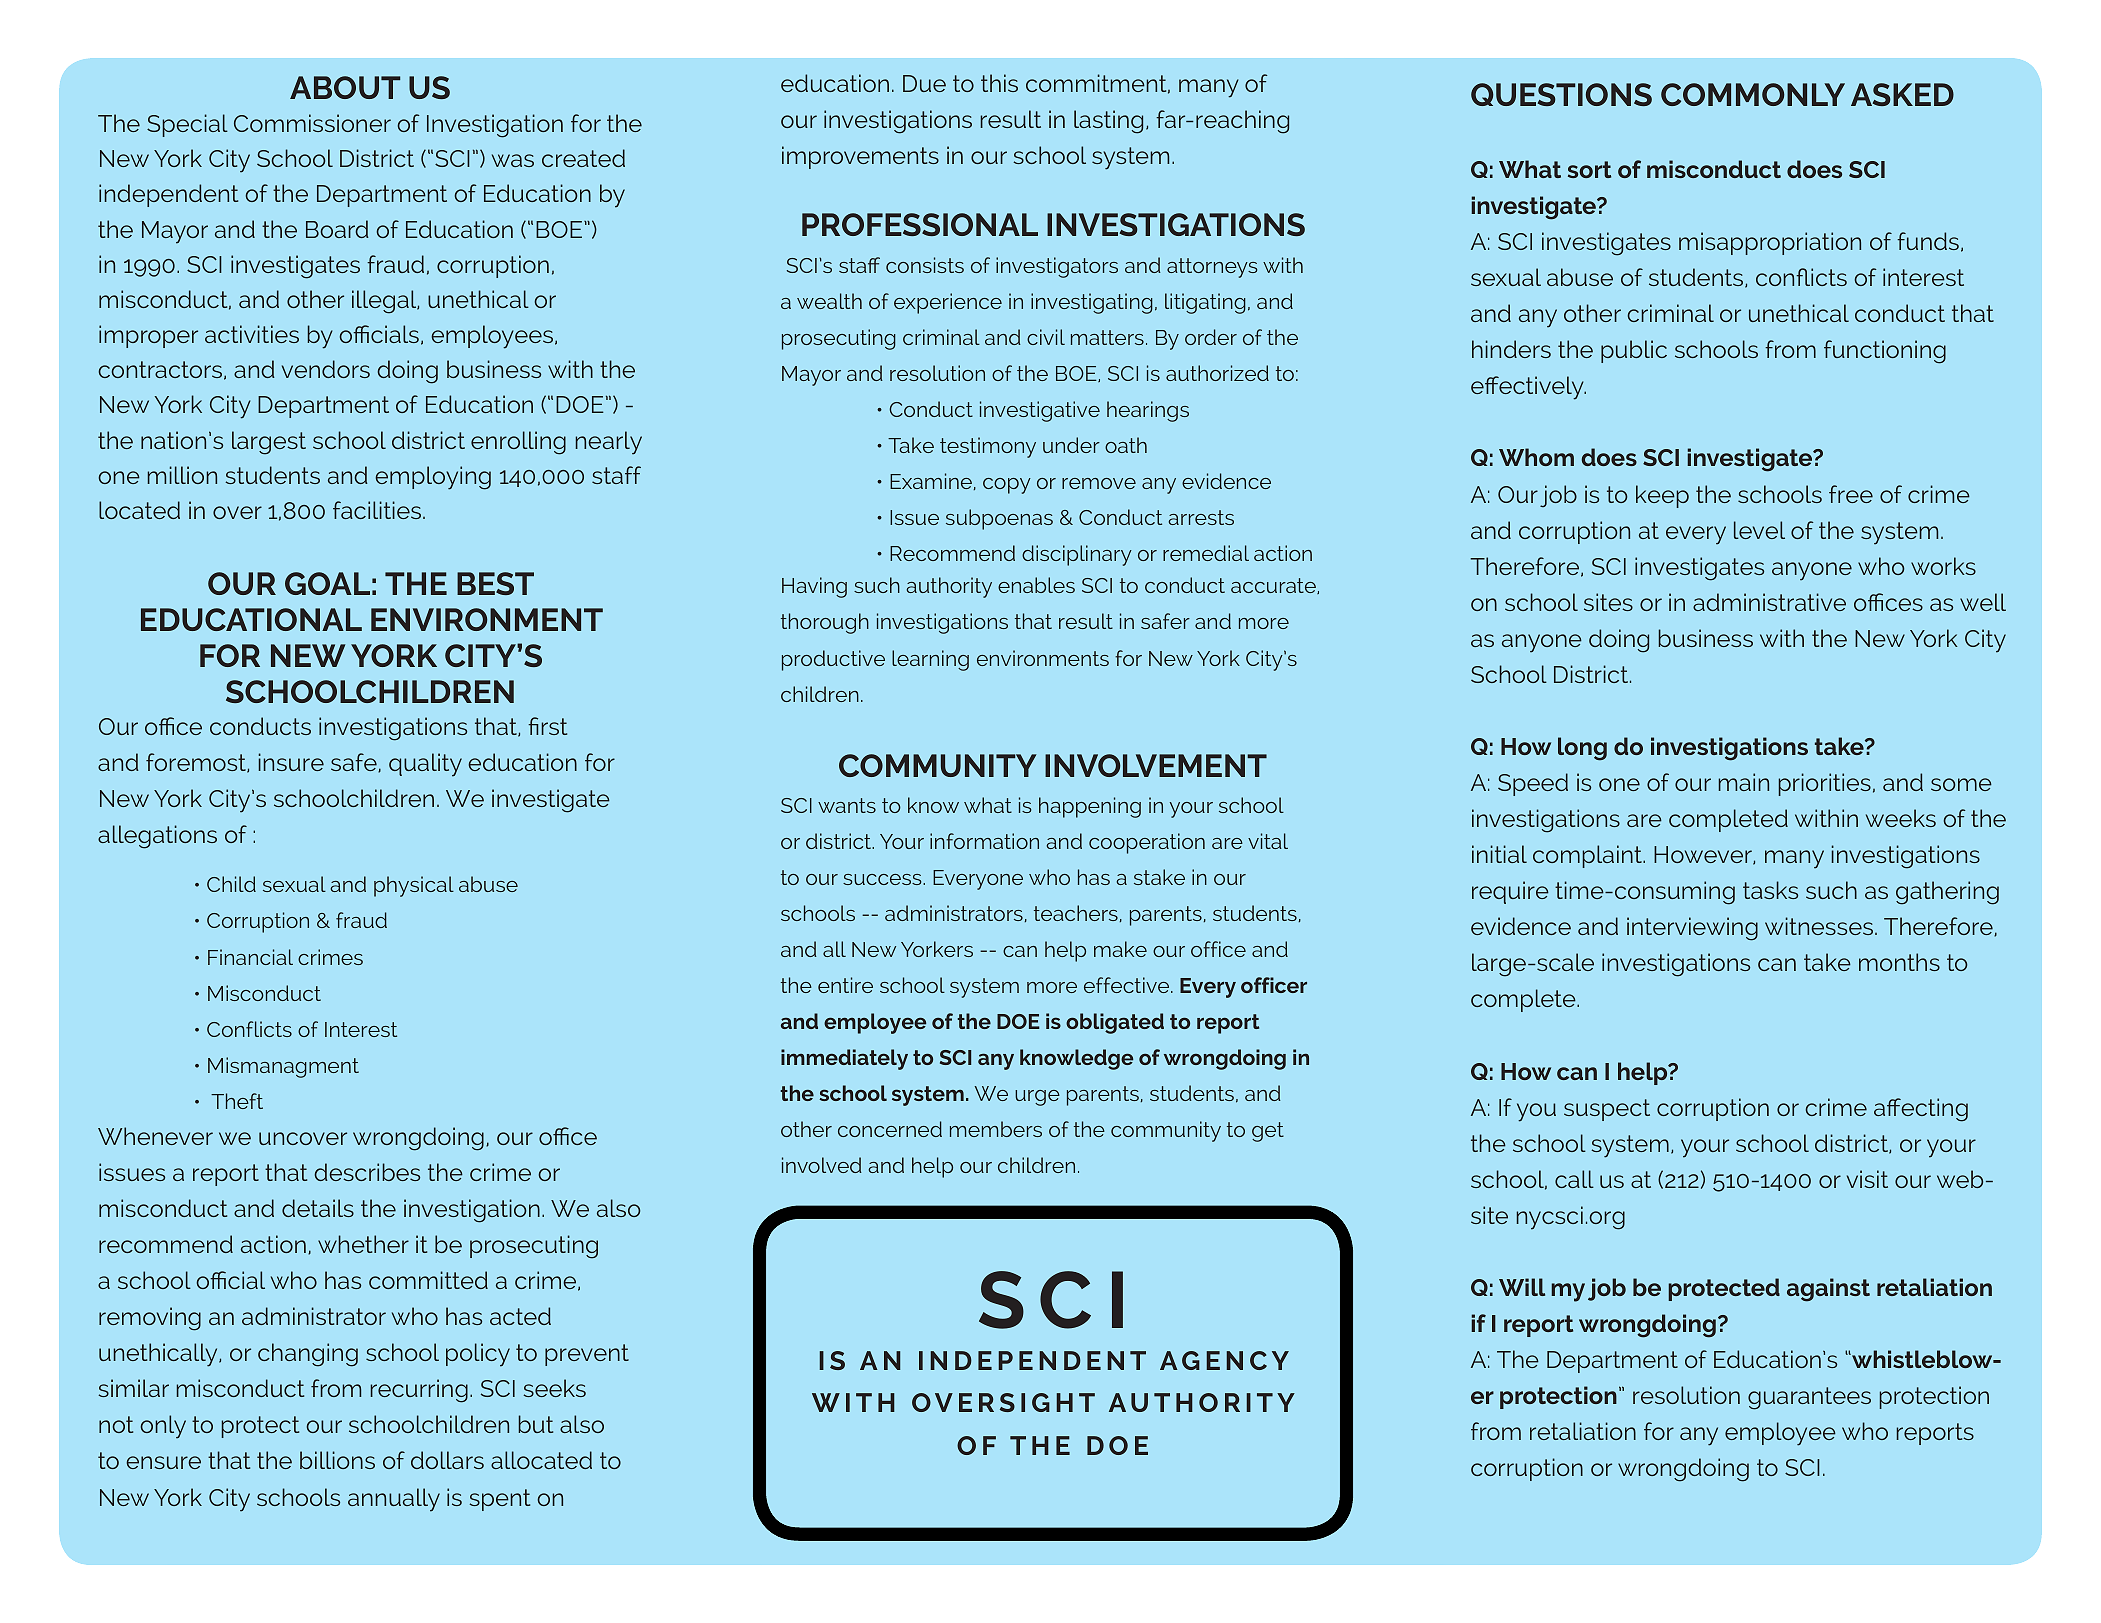  Describe the element at coordinates (312, 123) in the screenshot. I see `Commissioner` at that location.
